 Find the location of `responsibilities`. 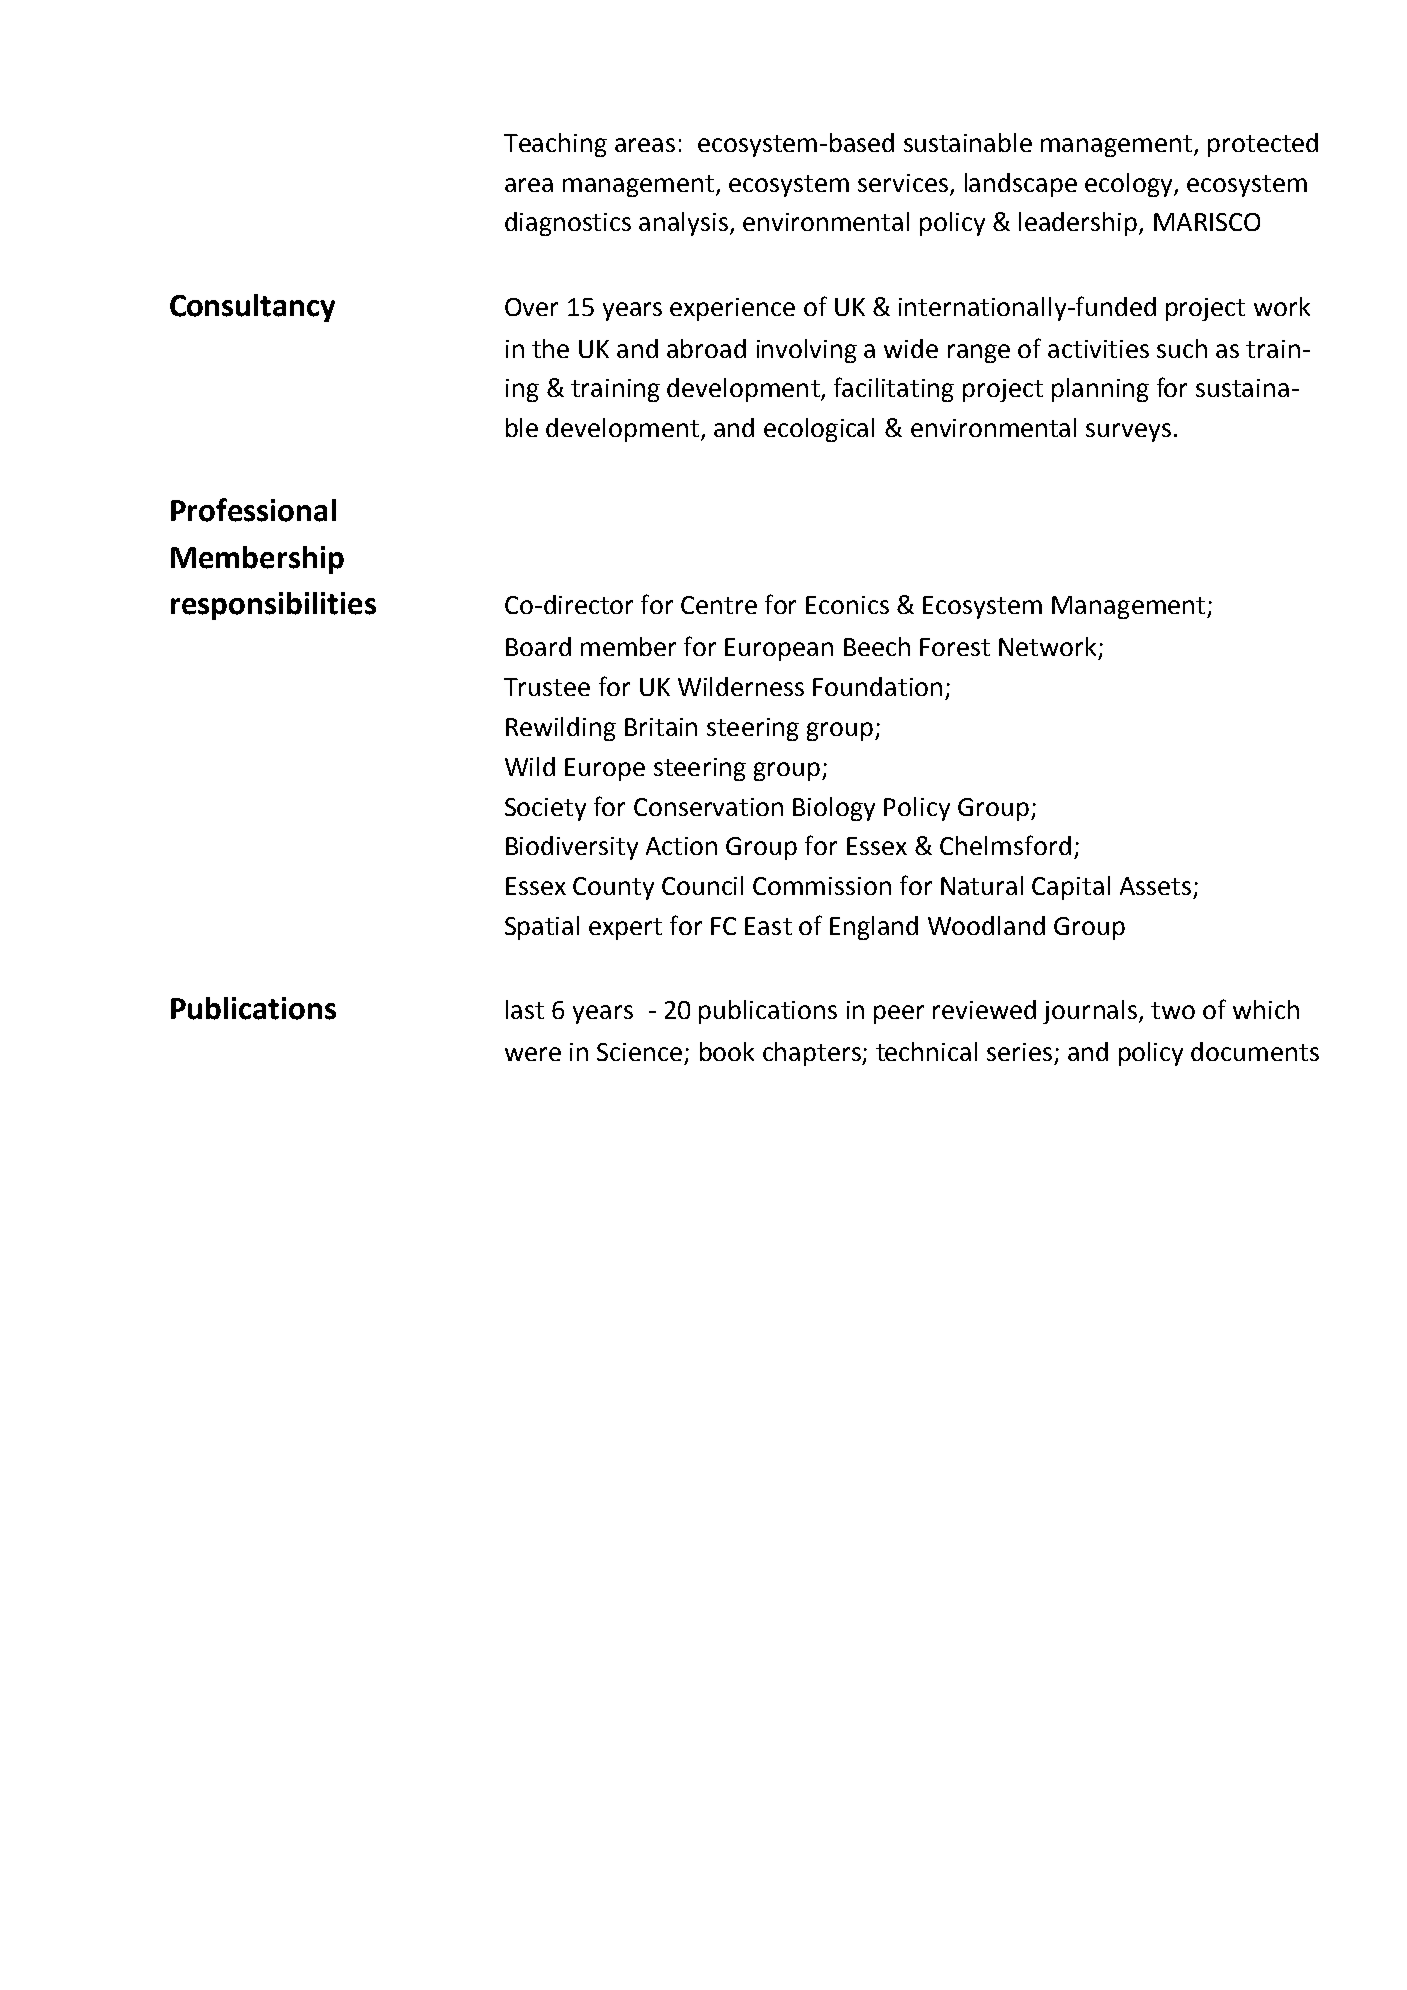

responsibilities is located at coordinates (273, 606).
